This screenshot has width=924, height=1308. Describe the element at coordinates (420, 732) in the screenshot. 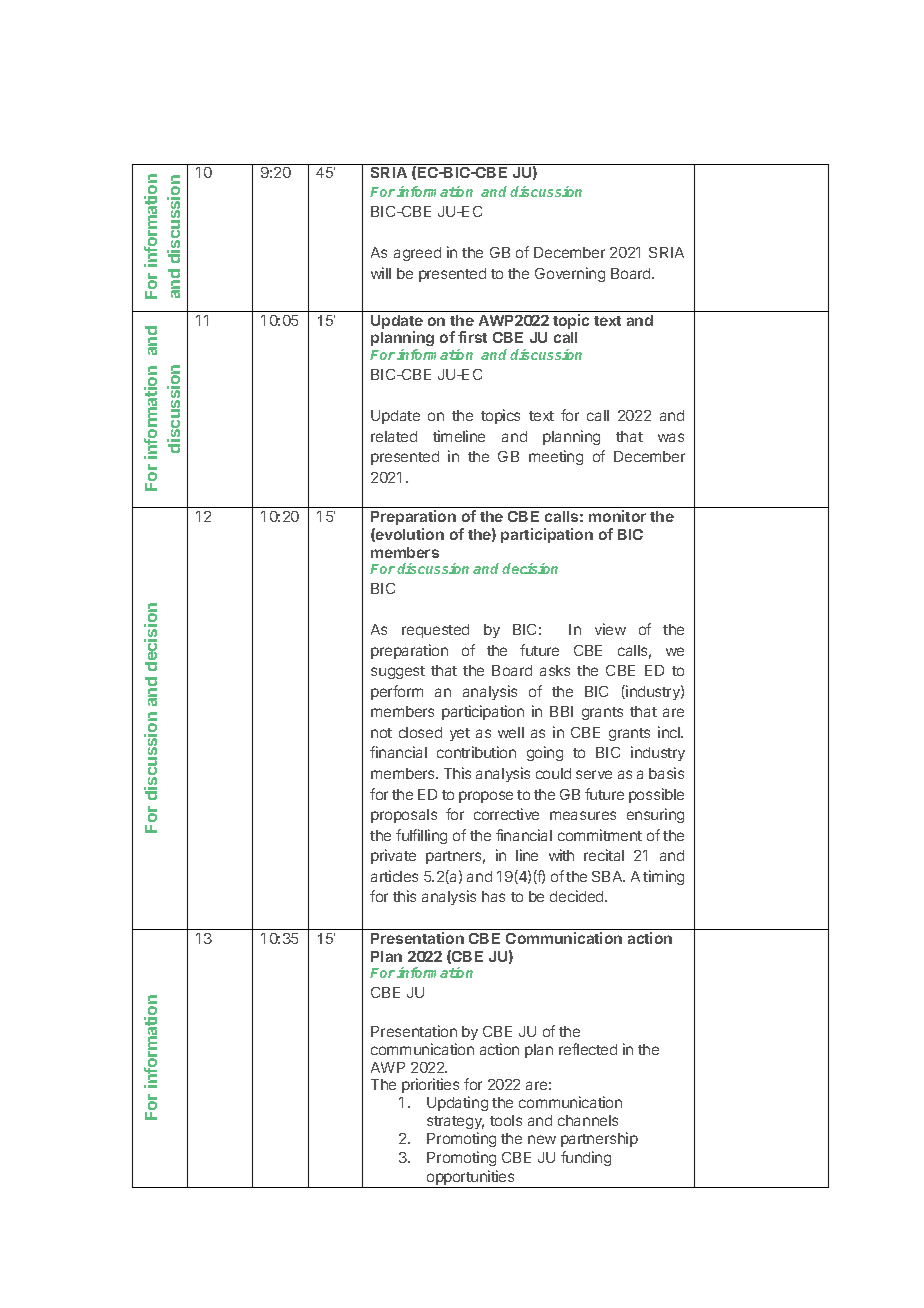

I see `closed` at that location.
